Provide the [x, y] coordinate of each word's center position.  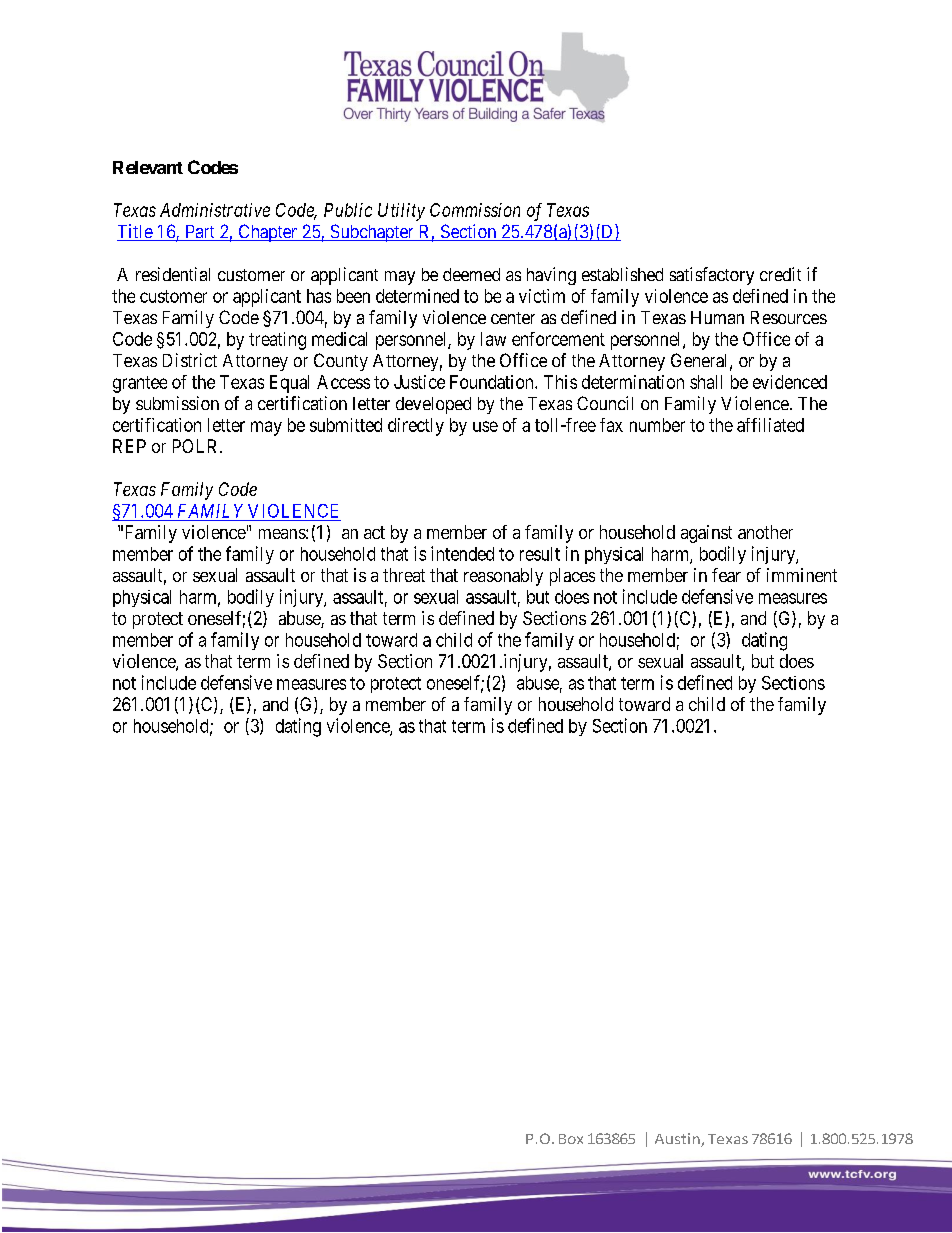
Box [571, 1139]
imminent [802, 575]
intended [462, 553]
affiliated [770, 425]
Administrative [215, 210]
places [572, 577]
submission [177, 403]
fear [726, 575]
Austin [678, 1140]
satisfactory [712, 276]
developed [433, 405]
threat [404, 575]
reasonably [503, 577]
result [540, 554]
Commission [475, 210]
